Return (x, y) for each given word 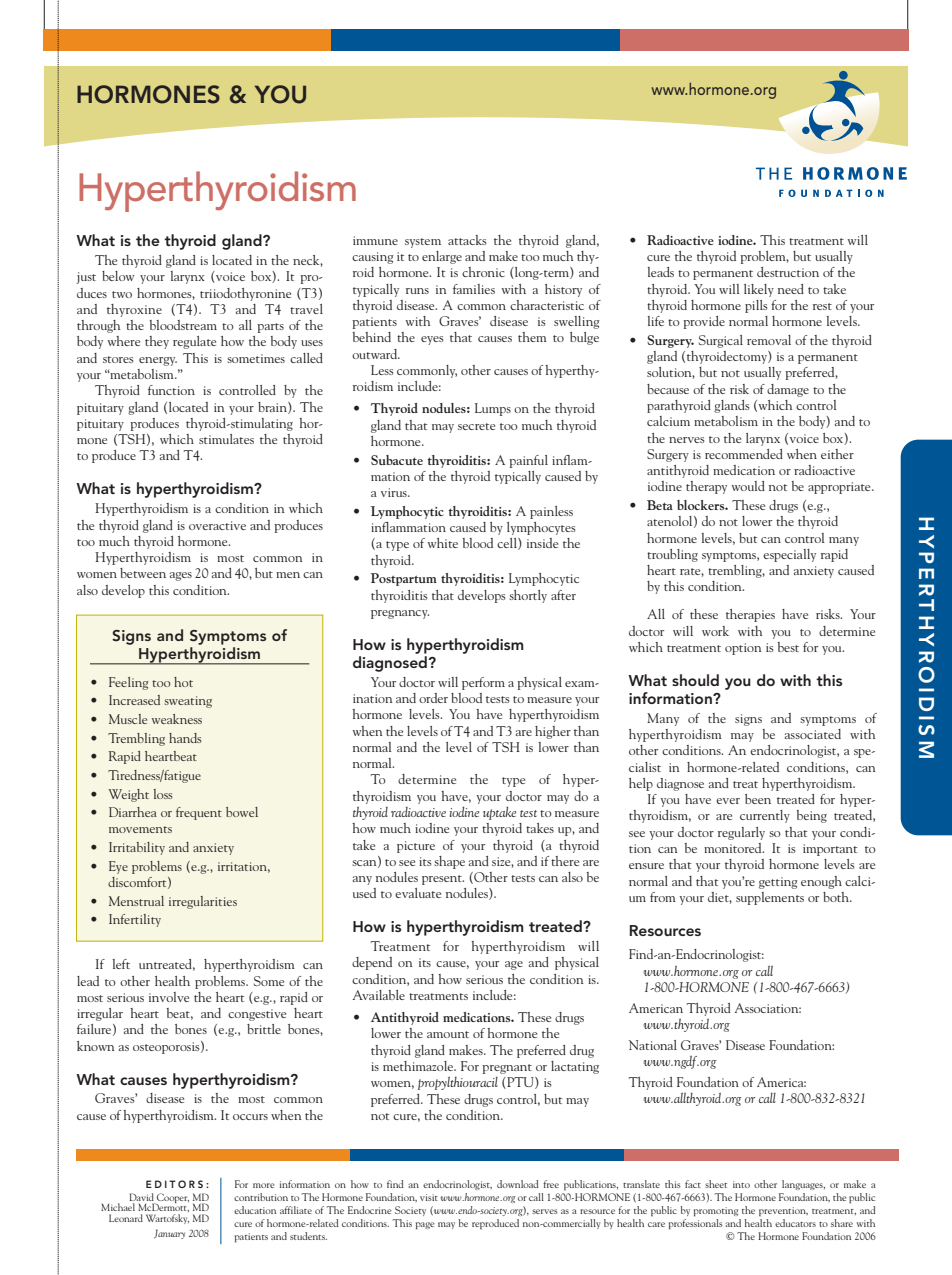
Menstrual (136, 901)
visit (429, 1197)
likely (759, 290)
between (143, 573)
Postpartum (404, 579)
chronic (483, 272)
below (118, 276)
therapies (750, 615)
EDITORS (174, 1184)
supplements (770, 898)
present (443, 880)
